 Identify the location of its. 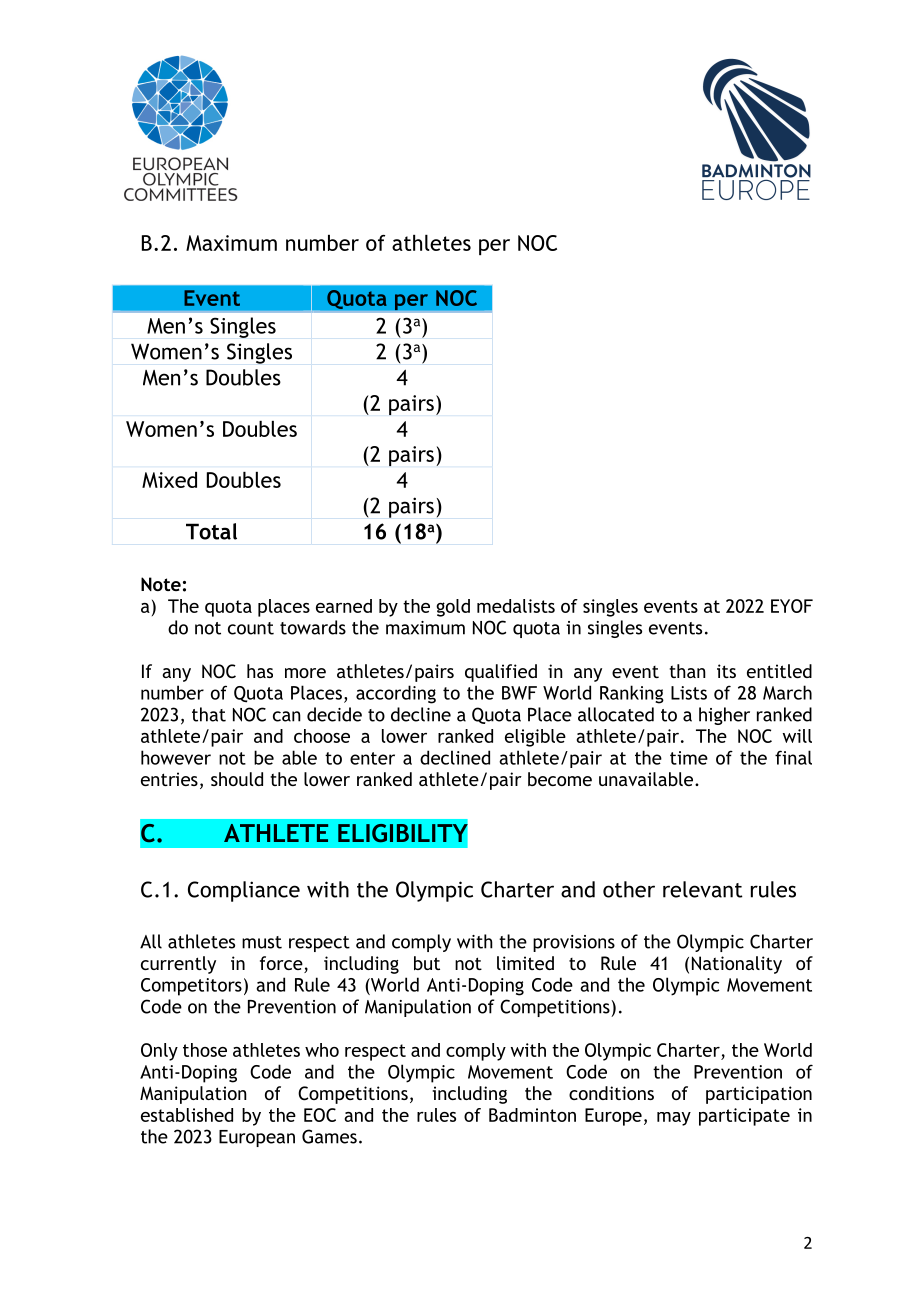
(726, 671).
